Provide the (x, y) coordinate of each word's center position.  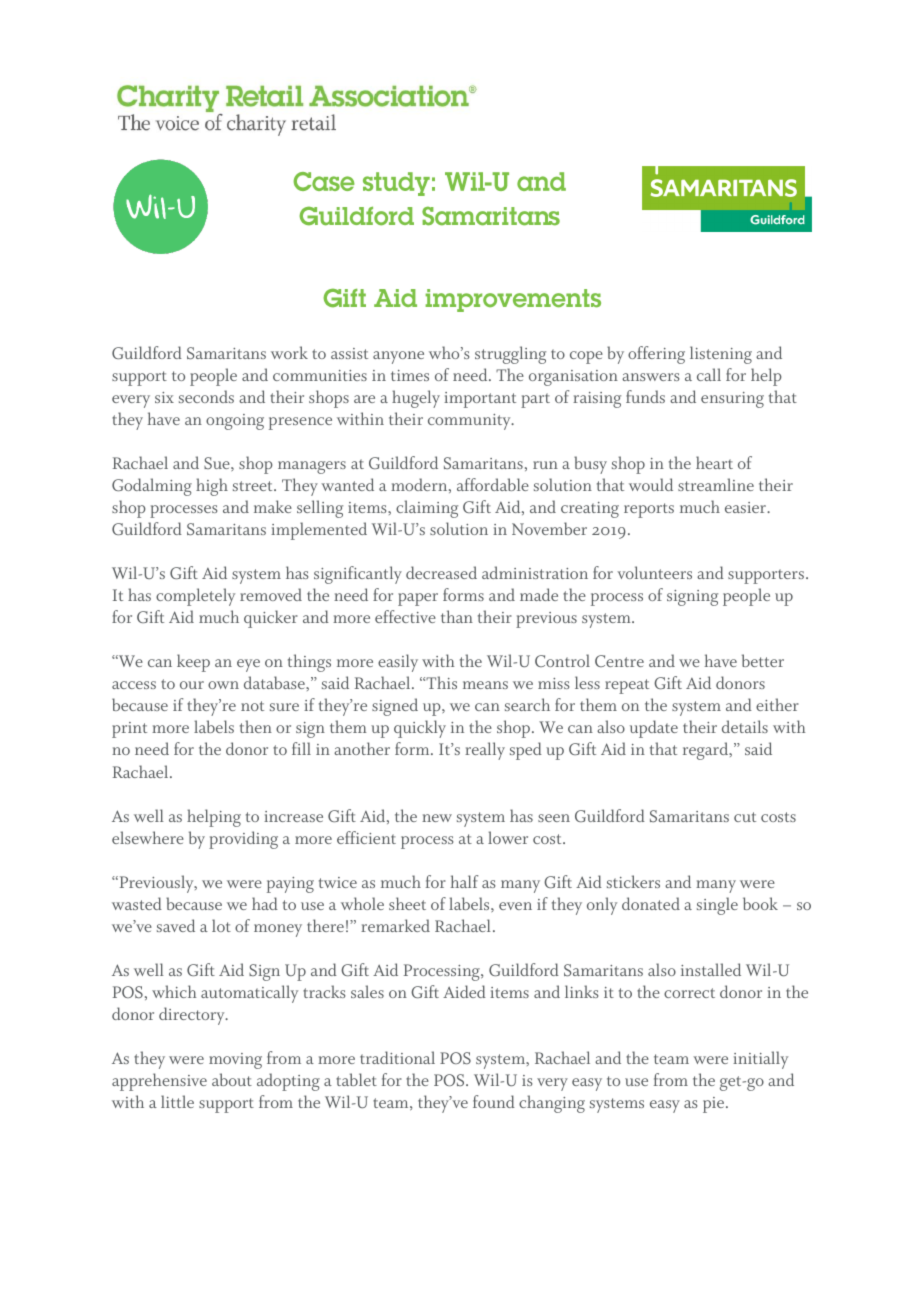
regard (707, 751)
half (464, 881)
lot (221, 925)
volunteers (654, 572)
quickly (420, 729)
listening (721, 355)
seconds (206, 396)
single (717, 906)
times (410, 375)
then (256, 726)
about (232, 1079)
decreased (441, 572)
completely (195, 597)
